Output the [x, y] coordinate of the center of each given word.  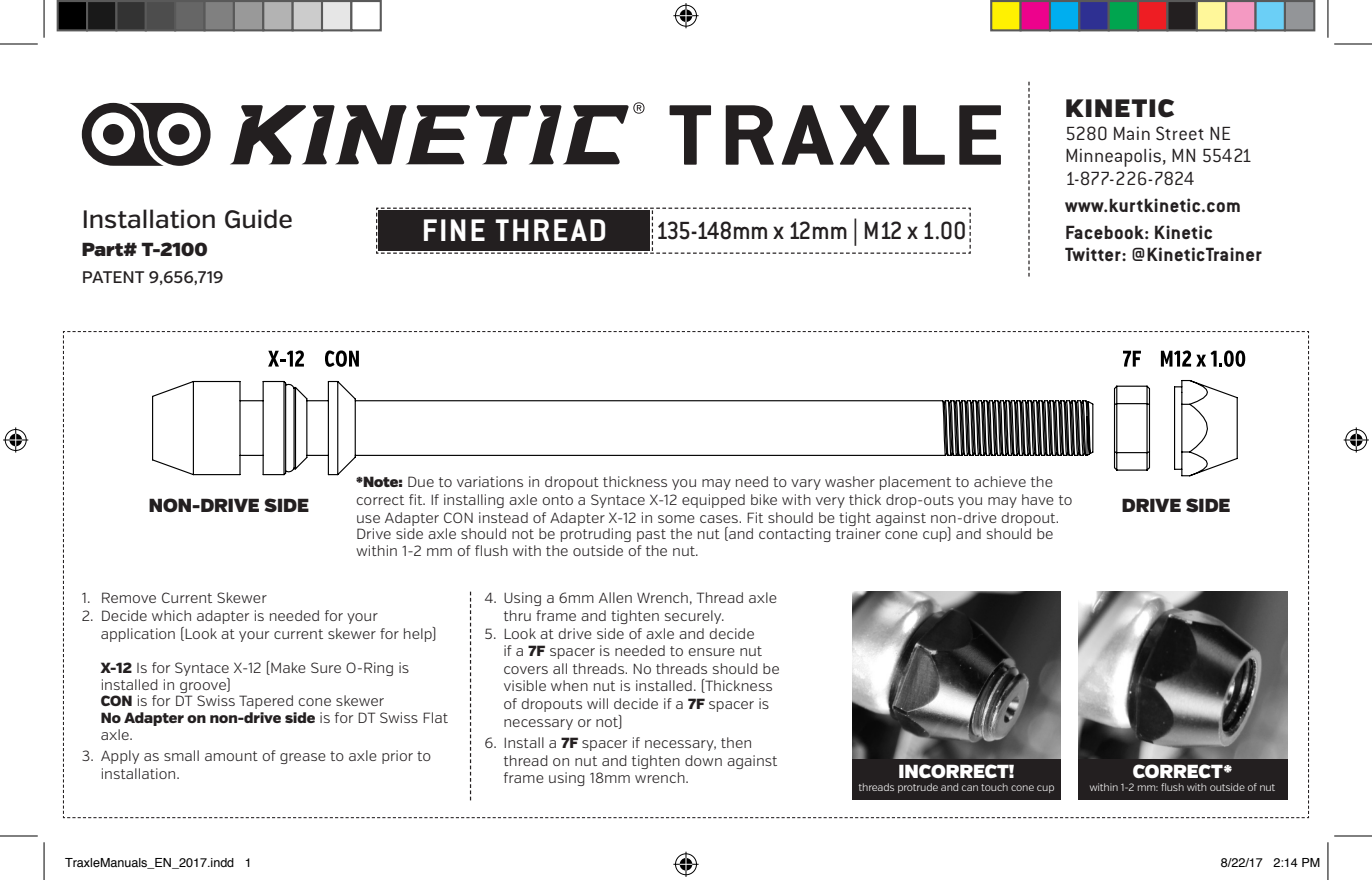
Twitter [1094, 254]
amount [231, 756]
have [1038, 499]
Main [1132, 133]
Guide [258, 219]
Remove [129, 597]
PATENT [113, 277]
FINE [454, 230]
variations [490, 481]
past [651, 535]
